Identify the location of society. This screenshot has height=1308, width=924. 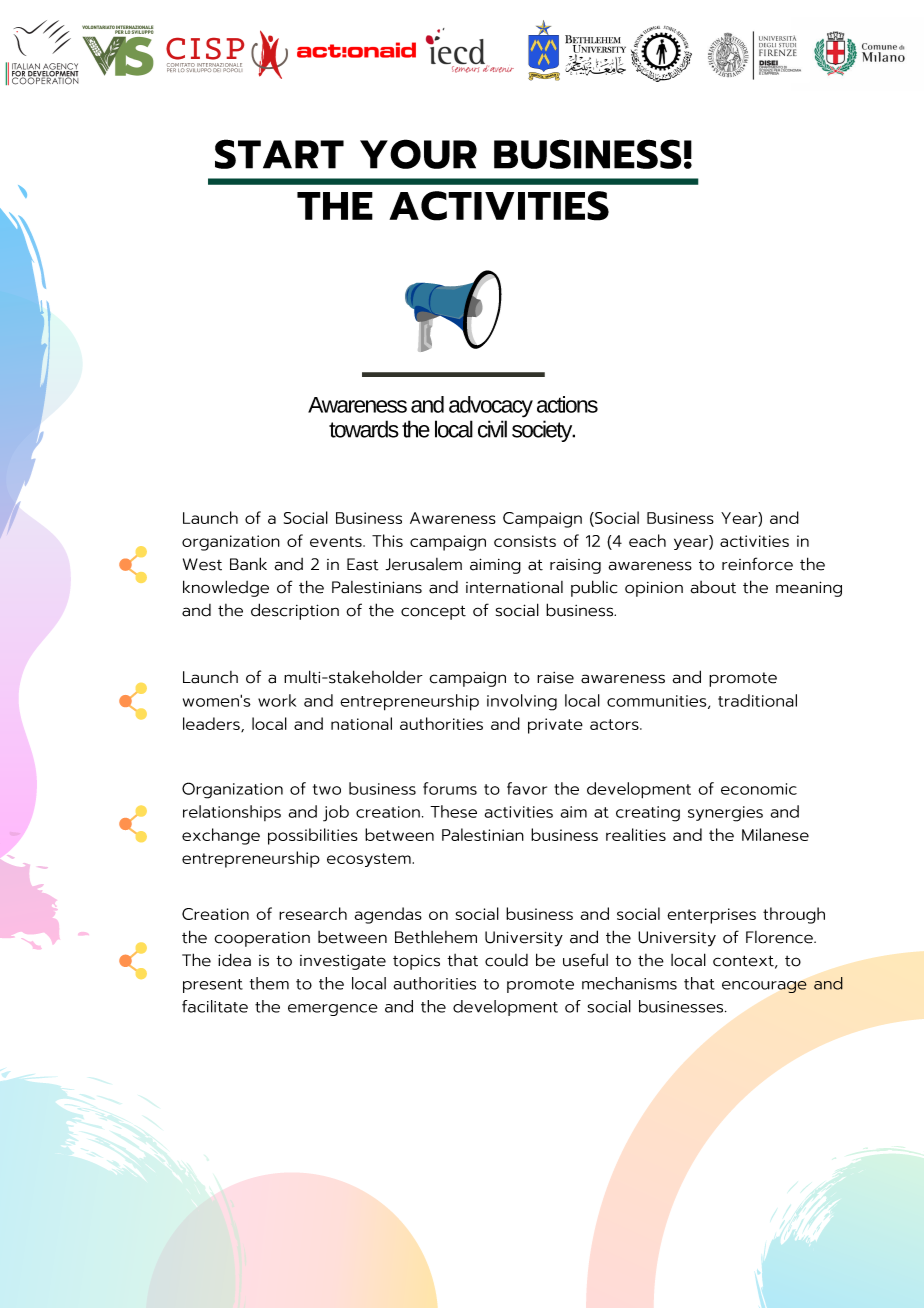
(543, 431).
